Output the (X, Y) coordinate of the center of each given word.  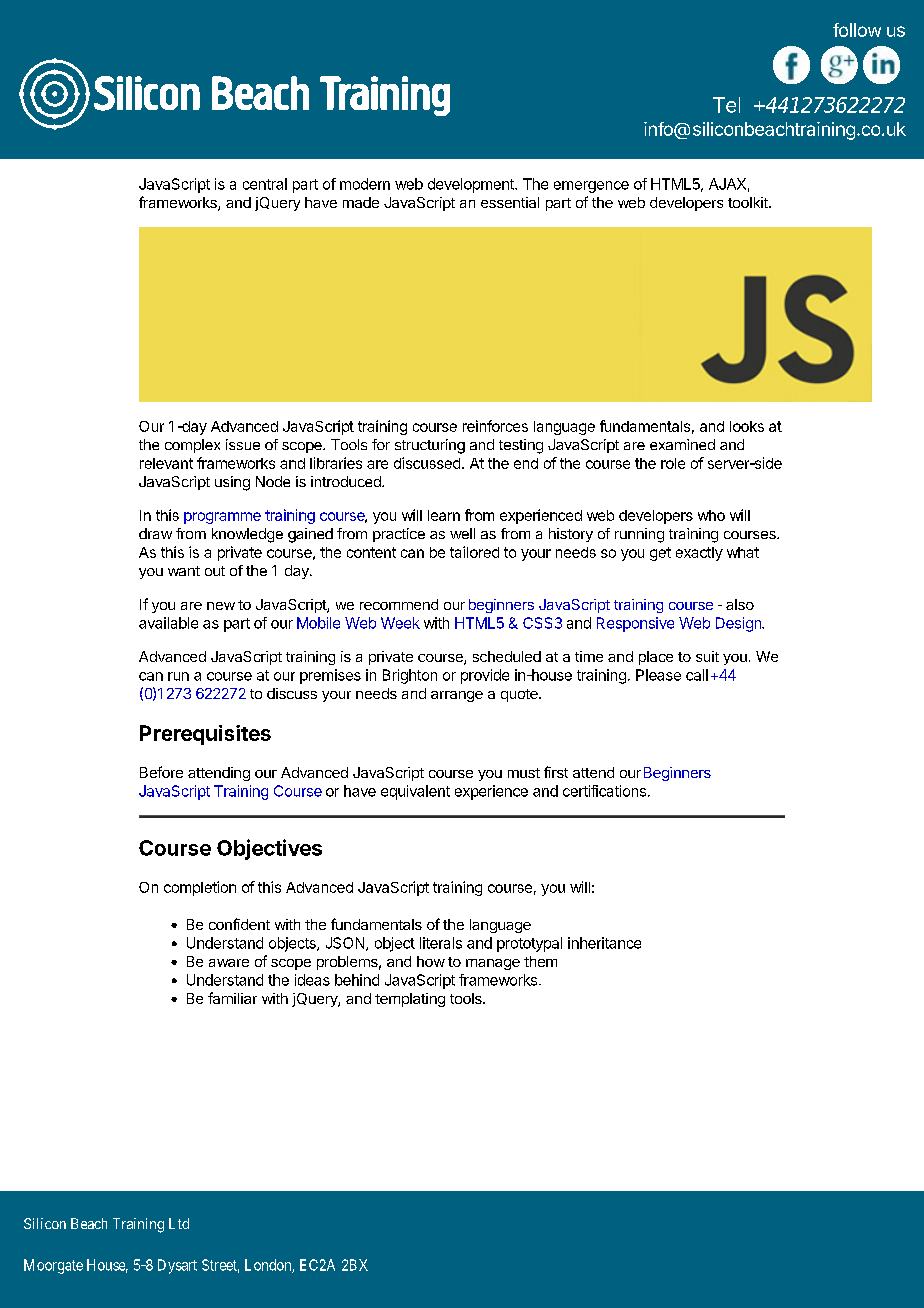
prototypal (529, 944)
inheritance (604, 943)
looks (747, 426)
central (265, 184)
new (221, 606)
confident (239, 924)
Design (739, 624)
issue (243, 444)
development (472, 185)
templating (410, 1000)
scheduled (507, 656)
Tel (726, 105)
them (540, 961)
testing (521, 446)
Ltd (179, 1223)
